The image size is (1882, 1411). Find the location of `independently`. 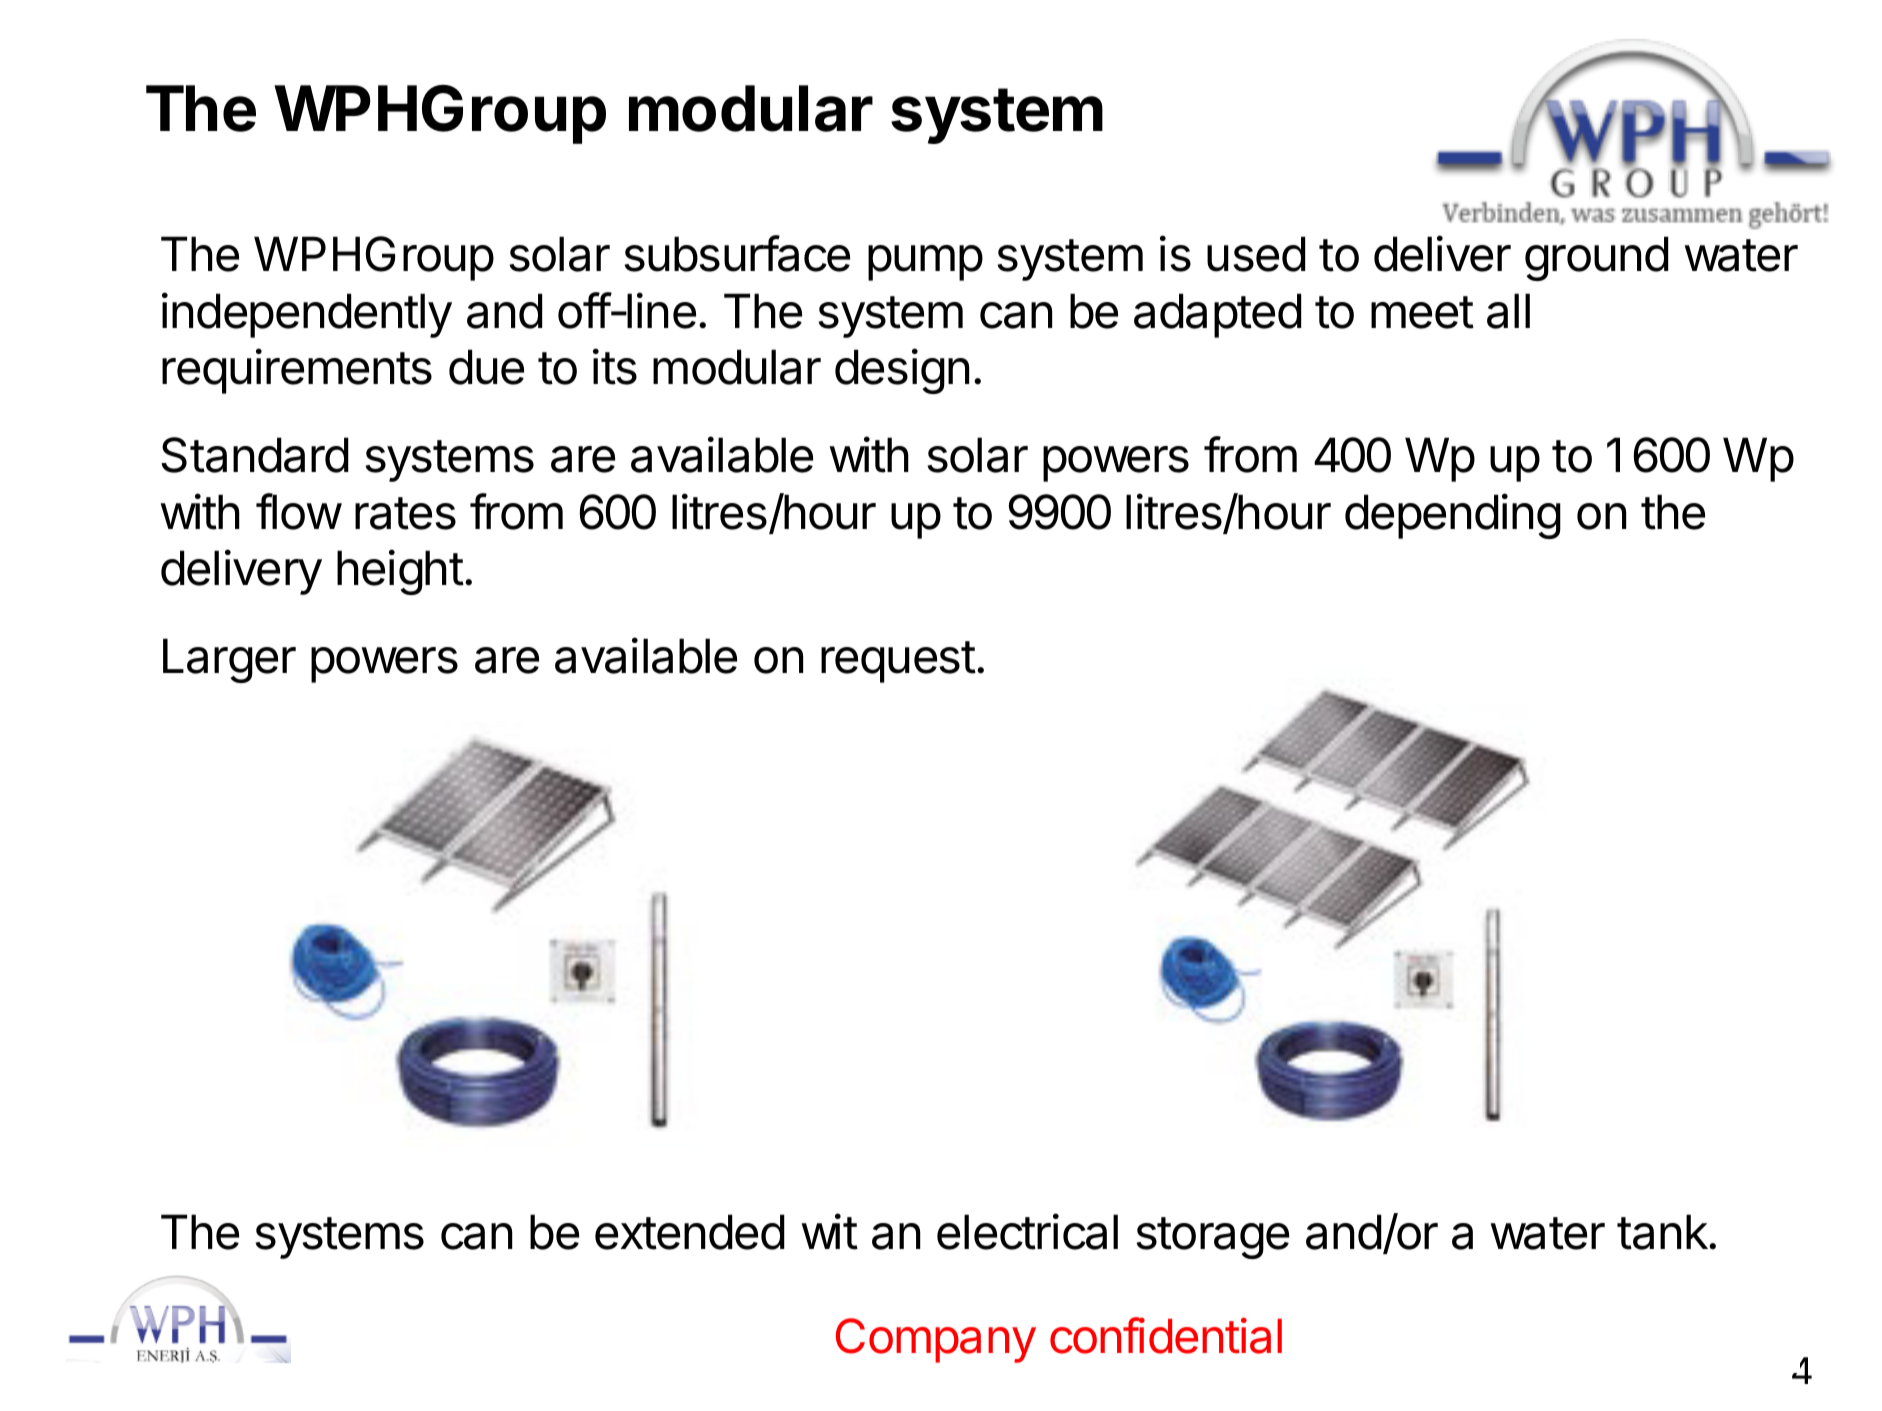

independently is located at coordinates (307, 315).
